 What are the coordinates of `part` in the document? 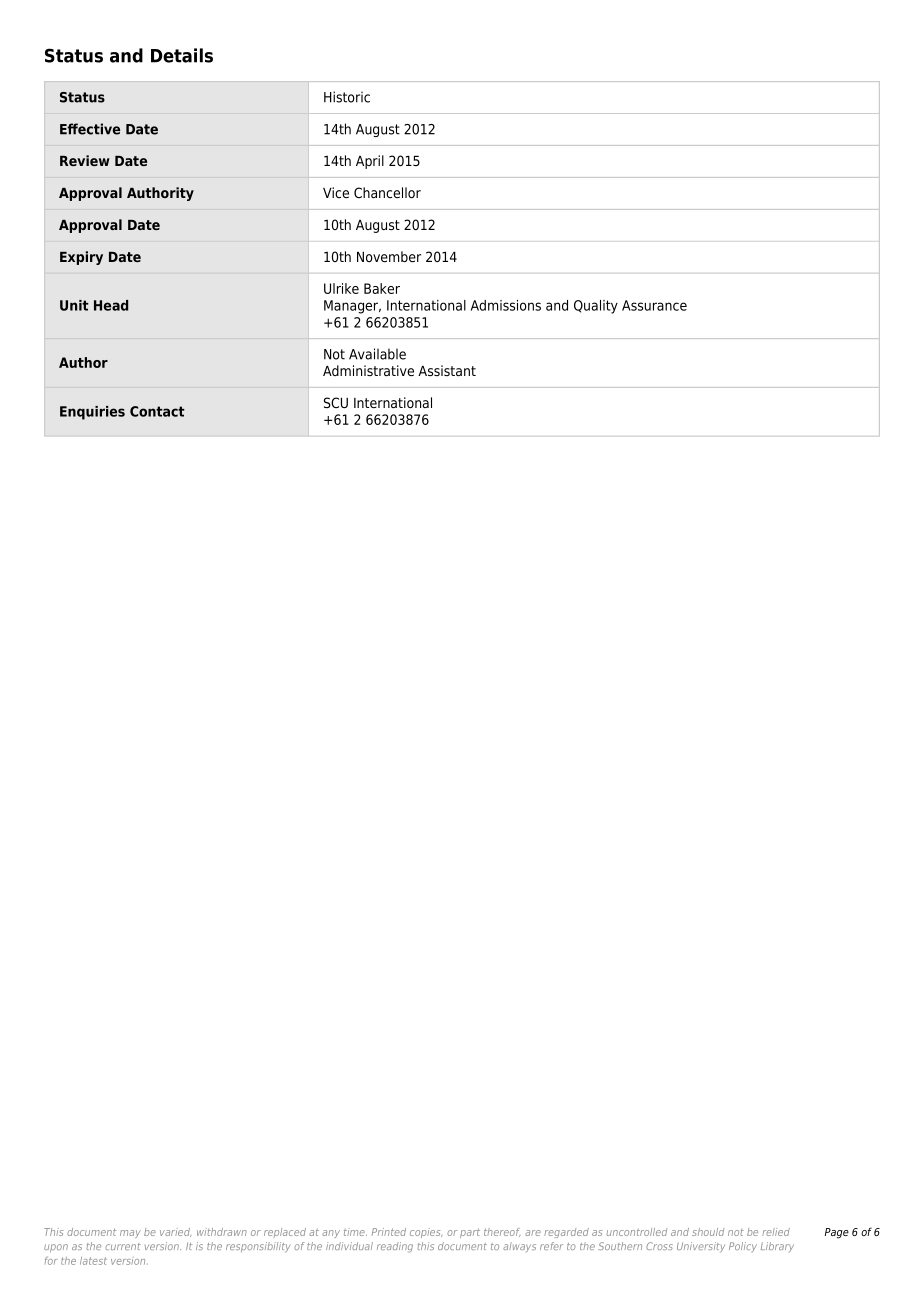 It's located at (470, 1233).
